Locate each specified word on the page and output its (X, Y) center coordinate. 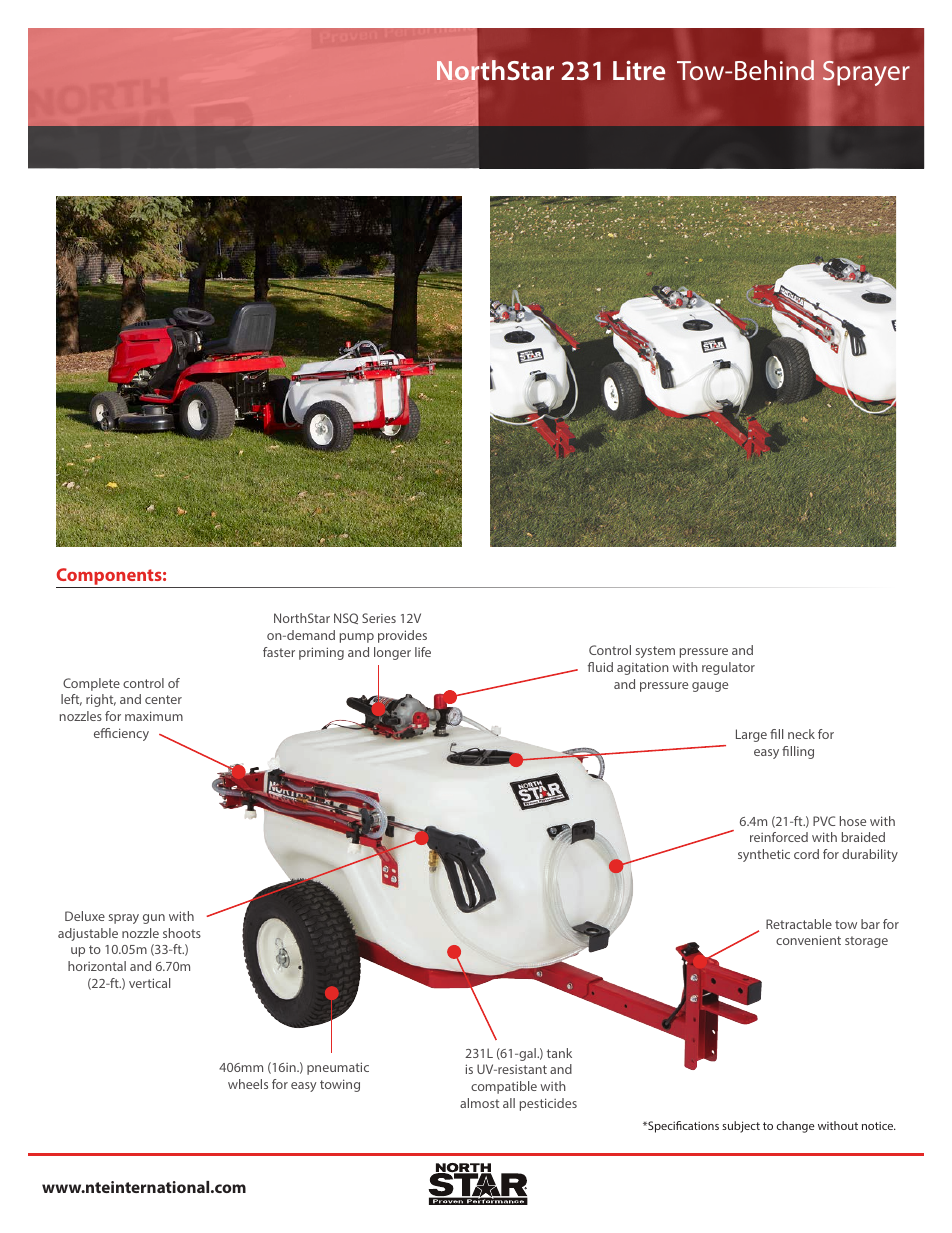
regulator (728, 668)
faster (279, 652)
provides (402, 636)
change (796, 1127)
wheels (248, 1084)
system (655, 652)
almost (479, 1103)
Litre (639, 70)
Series (379, 618)
